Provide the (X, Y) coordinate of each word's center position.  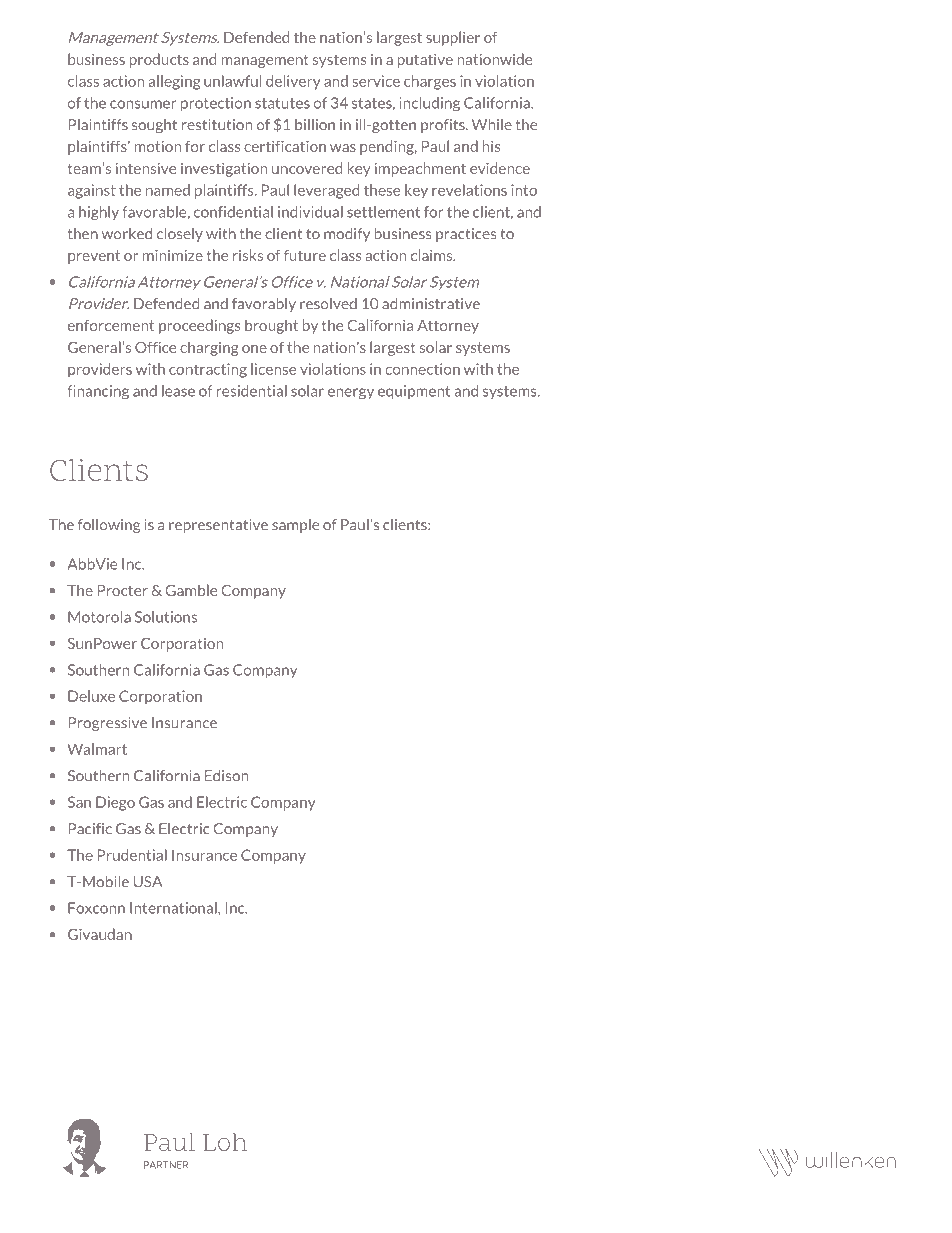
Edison (226, 776)
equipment (414, 392)
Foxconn (96, 908)
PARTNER (166, 1165)
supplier (453, 38)
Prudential (132, 855)
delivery (293, 82)
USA (148, 882)
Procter (123, 590)
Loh (225, 1142)
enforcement (111, 325)
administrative (431, 304)
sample (295, 526)
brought (271, 326)
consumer (143, 104)
